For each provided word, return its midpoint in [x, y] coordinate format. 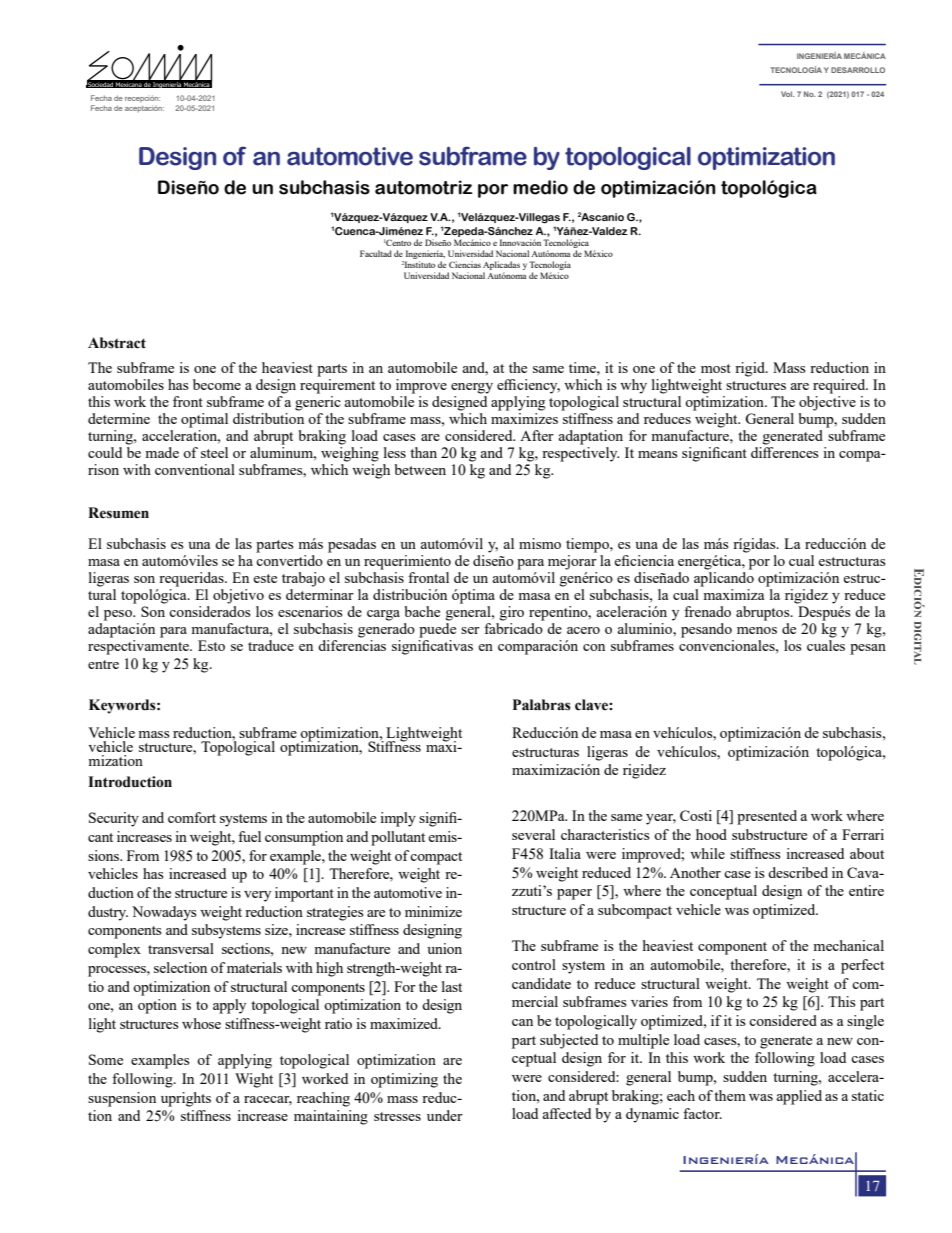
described [798, 872]
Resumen [118, 513]
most [716, 368]
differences [785, 452]
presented [767, 817]
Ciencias [465, 264]
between [420, 469]
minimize [433, 911]
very [257, 896]
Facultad [376, 253]
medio [540, 187]
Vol [788, 94]
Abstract [117, 343]
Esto [211, 645]
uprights [186, 1099]
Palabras [542, 705]
